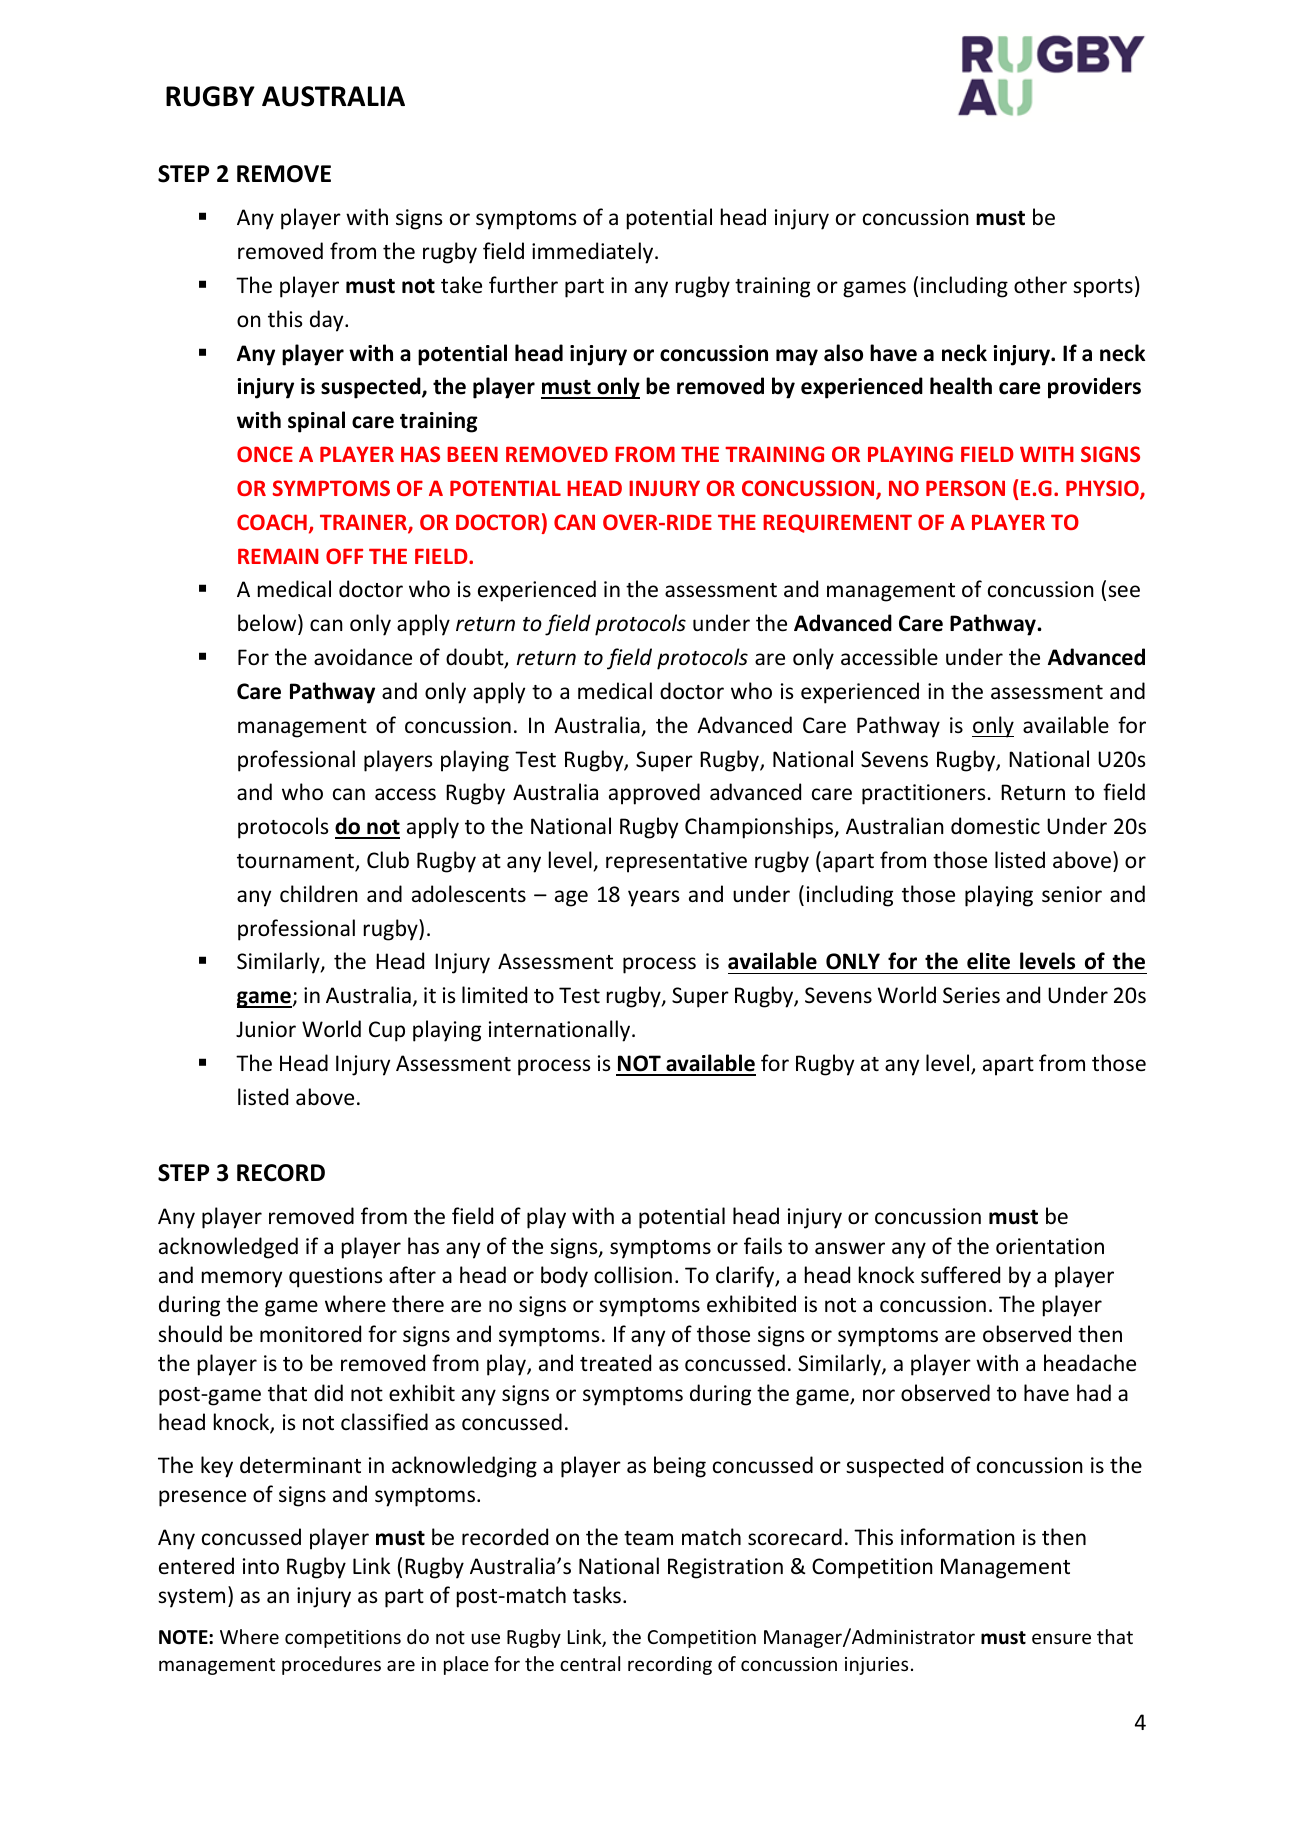 This screenshot has width=1304, height=1844. I want to click on other, so click(1040, 285).
